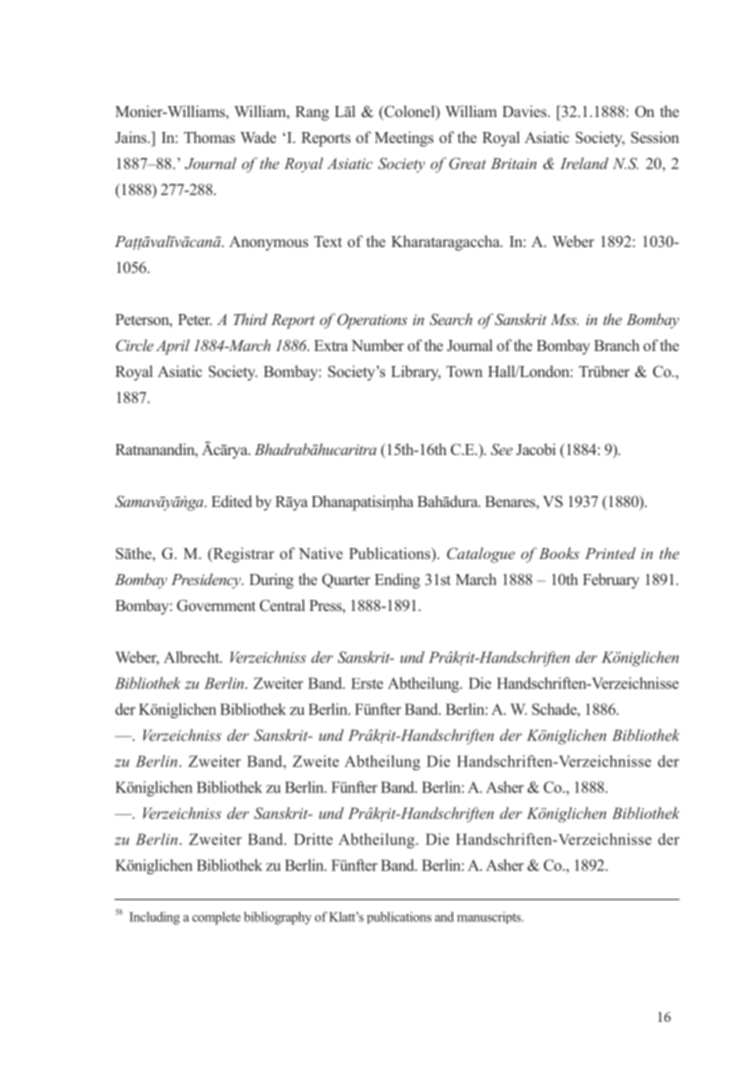  What do you see at coordinates (397, 581) in the page?
I see `Ending` at bounding box center [397, 581].
